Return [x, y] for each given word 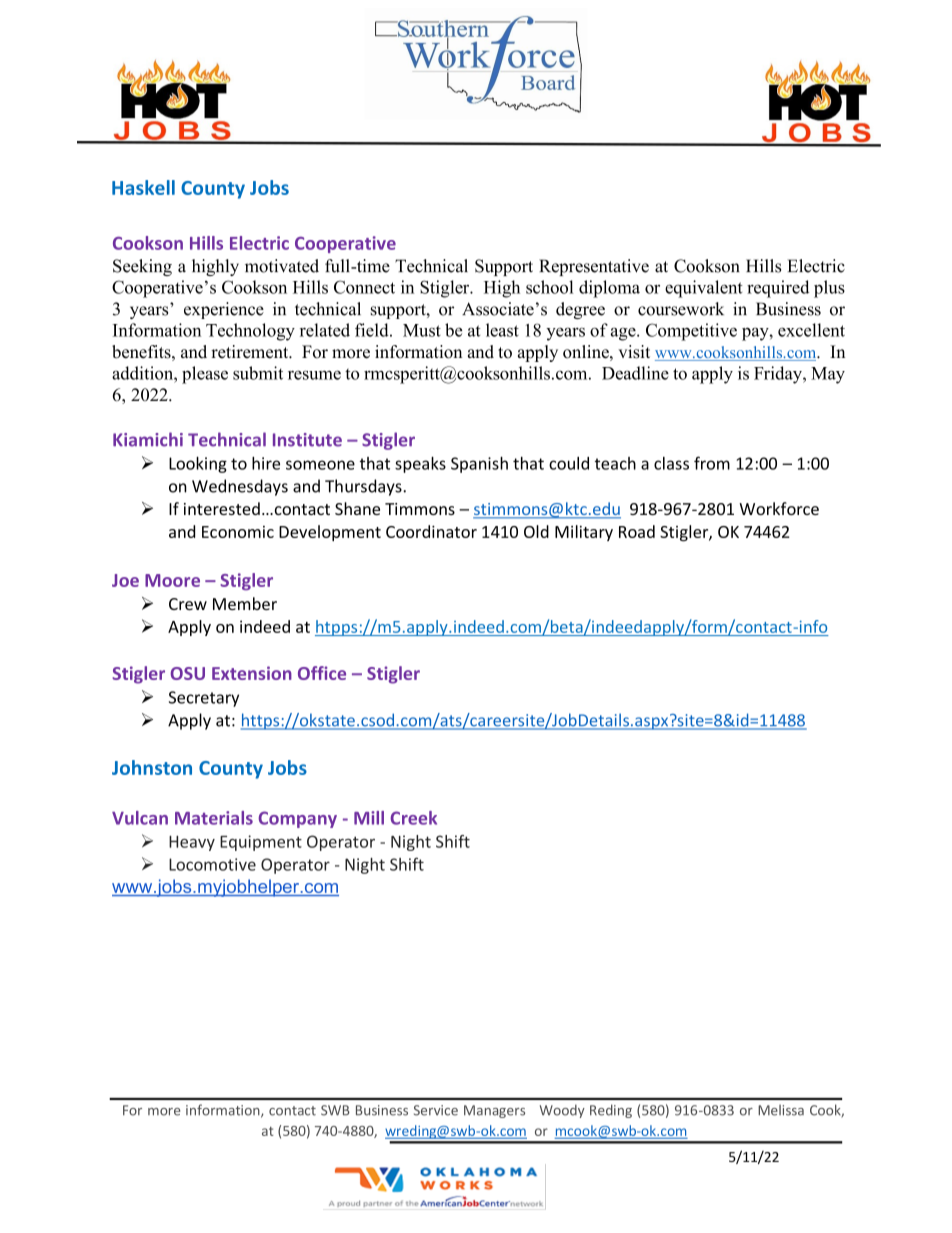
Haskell [143, 187]
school [550, 287]
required [778, 289]
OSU [188, 673]
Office [322, 673]
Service [436, 1110]
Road [637, 531]
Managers [494, 1111]
